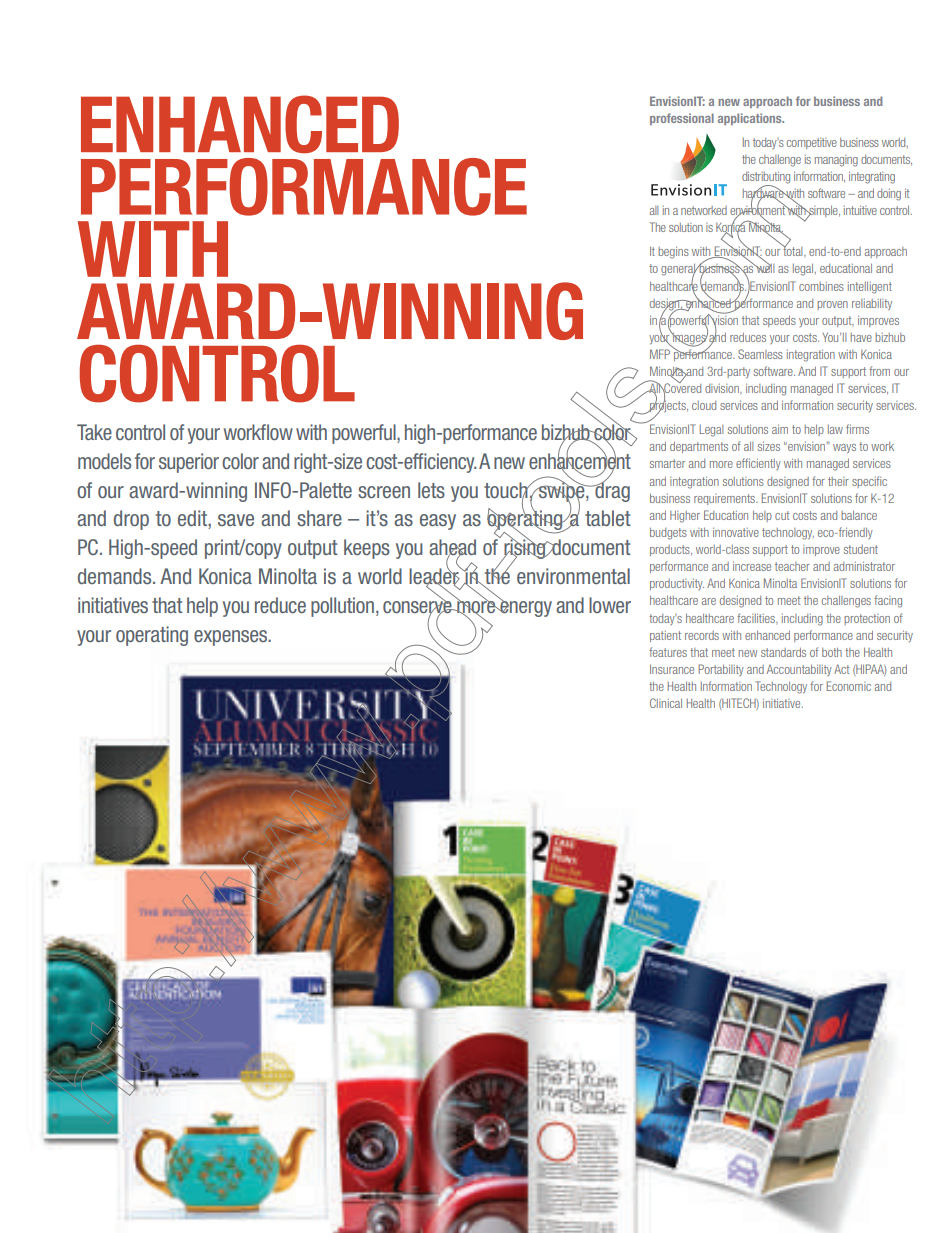  What do you see at coordinates (799, 670) in the document?
I see `Accountability` at bounding box center [799, 670].
